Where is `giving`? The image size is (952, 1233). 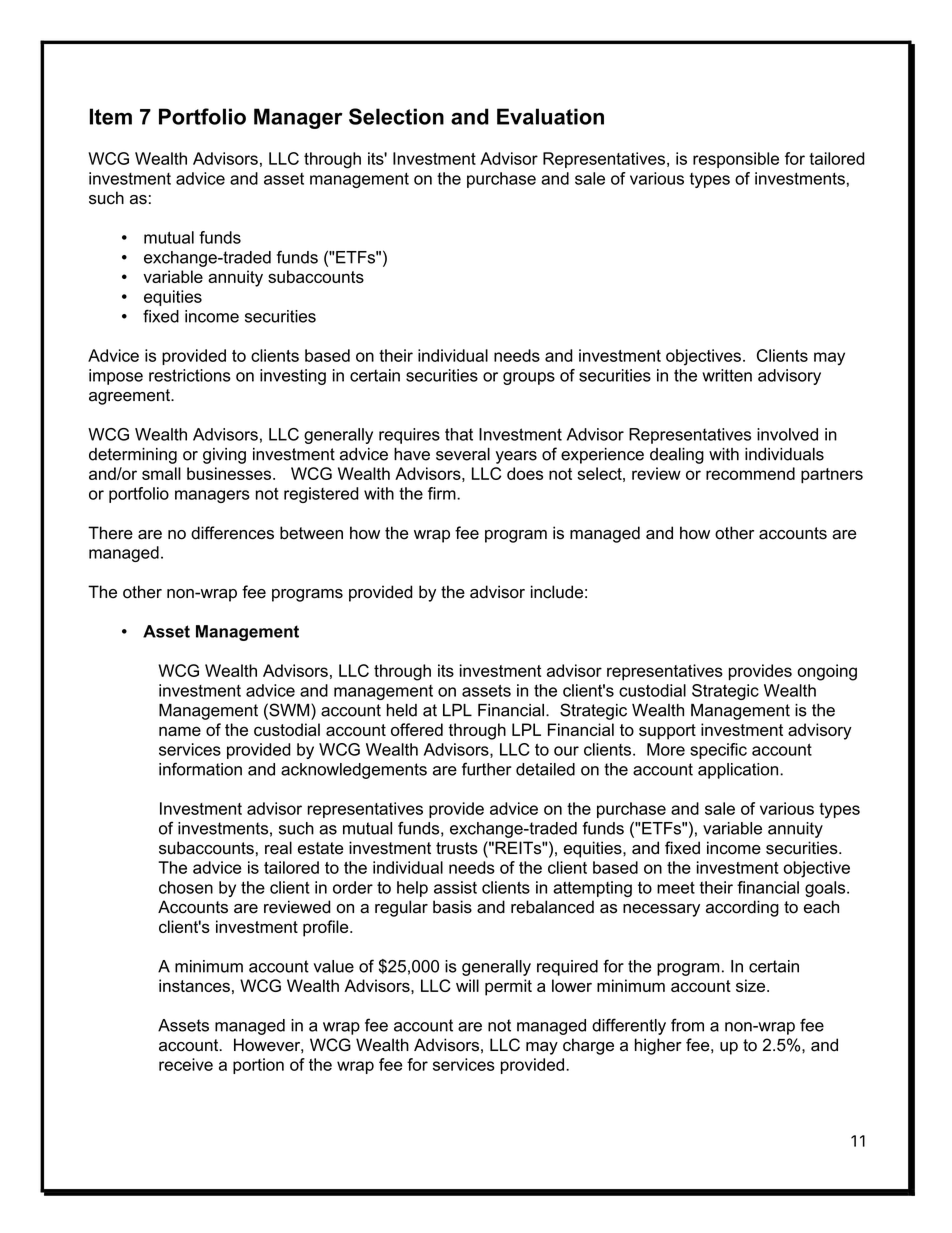
giving is located at coordinates (224, 456).
